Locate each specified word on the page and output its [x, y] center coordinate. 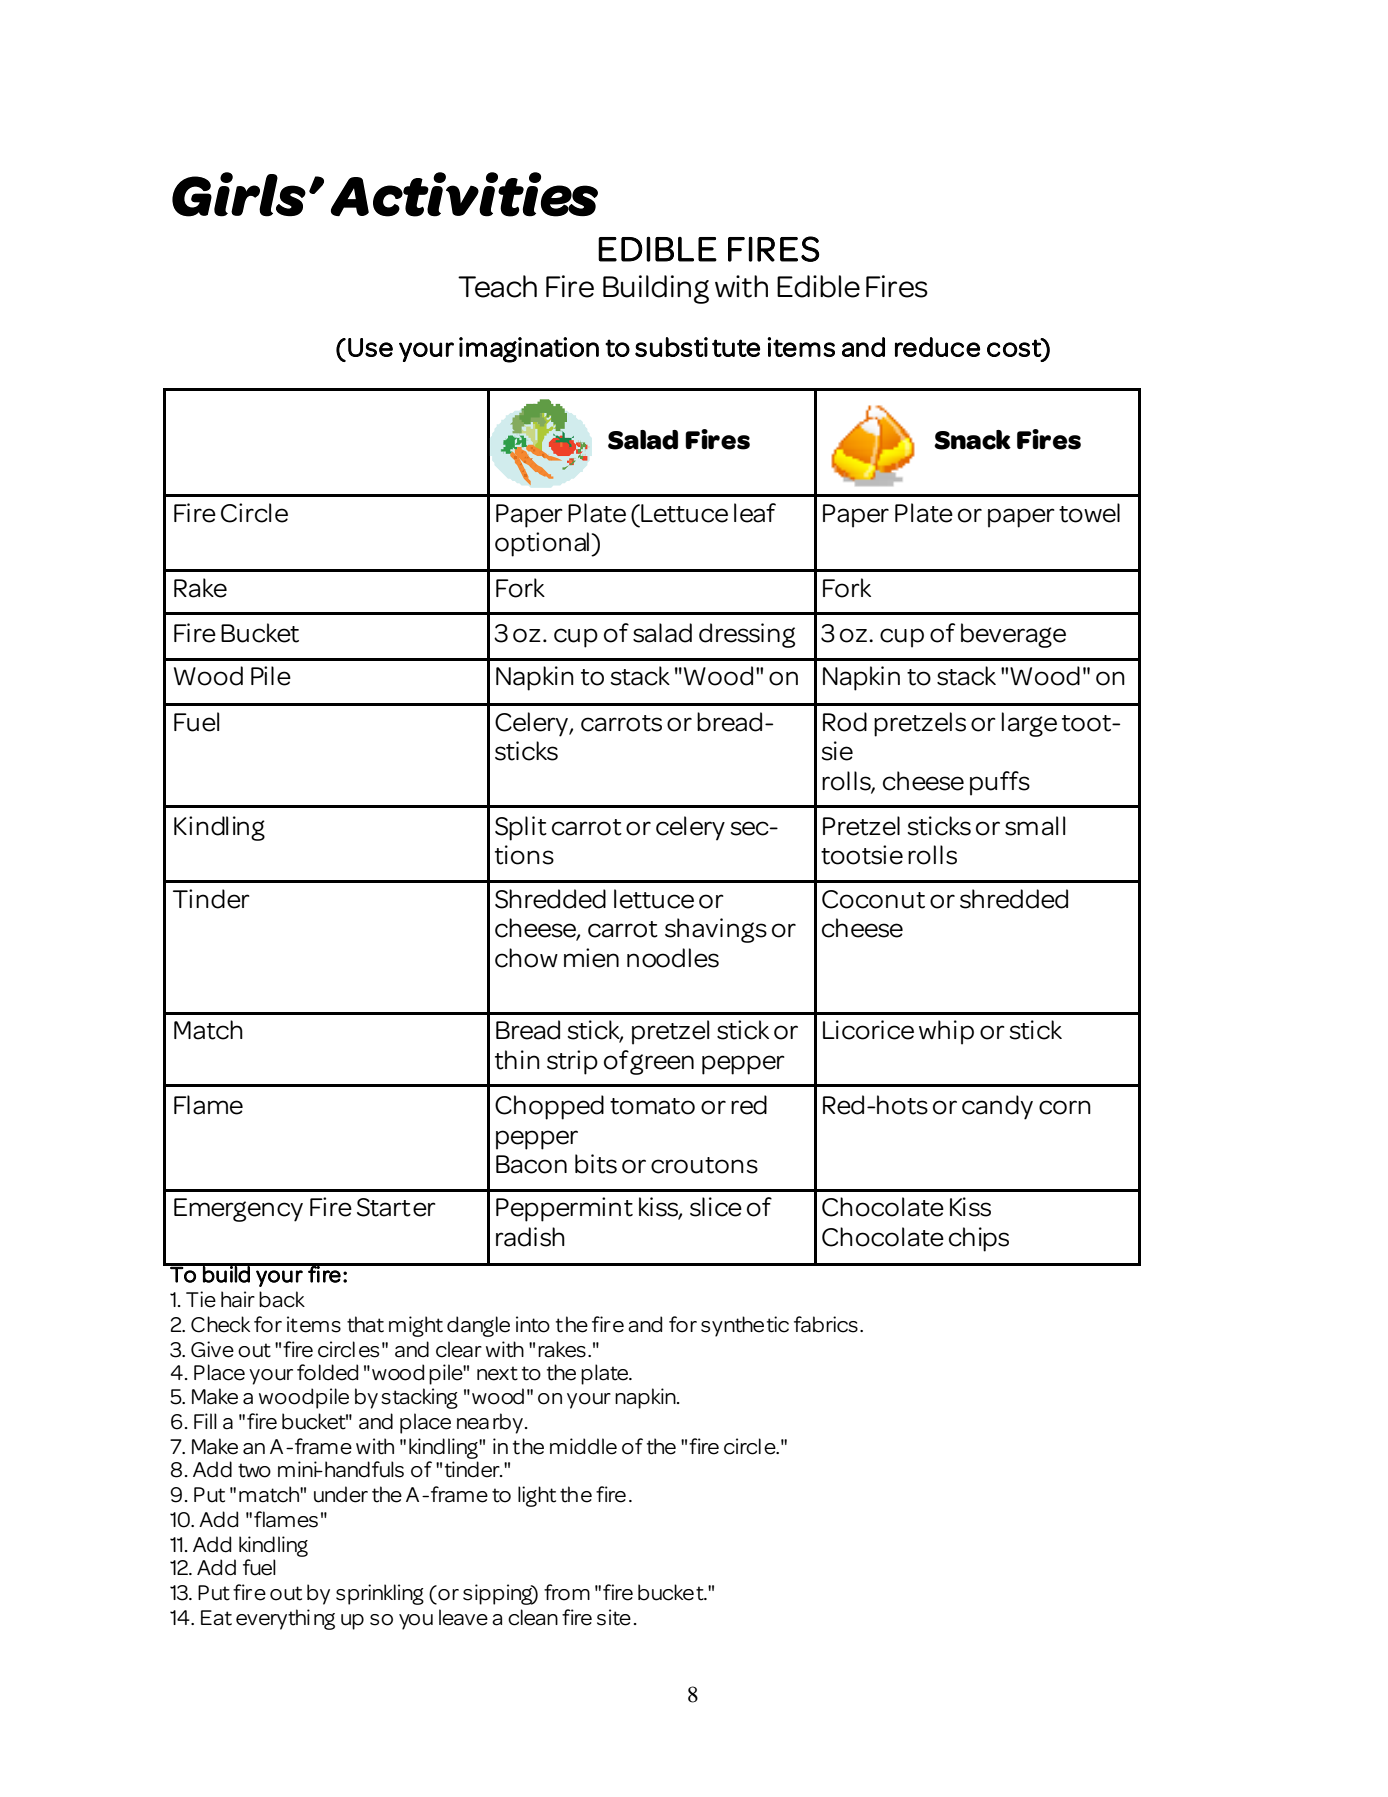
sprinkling [380, 1594]
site [614, 1617]
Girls [239, 194]
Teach [497, 286]
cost [1015, 347]
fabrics [826, 1324]
